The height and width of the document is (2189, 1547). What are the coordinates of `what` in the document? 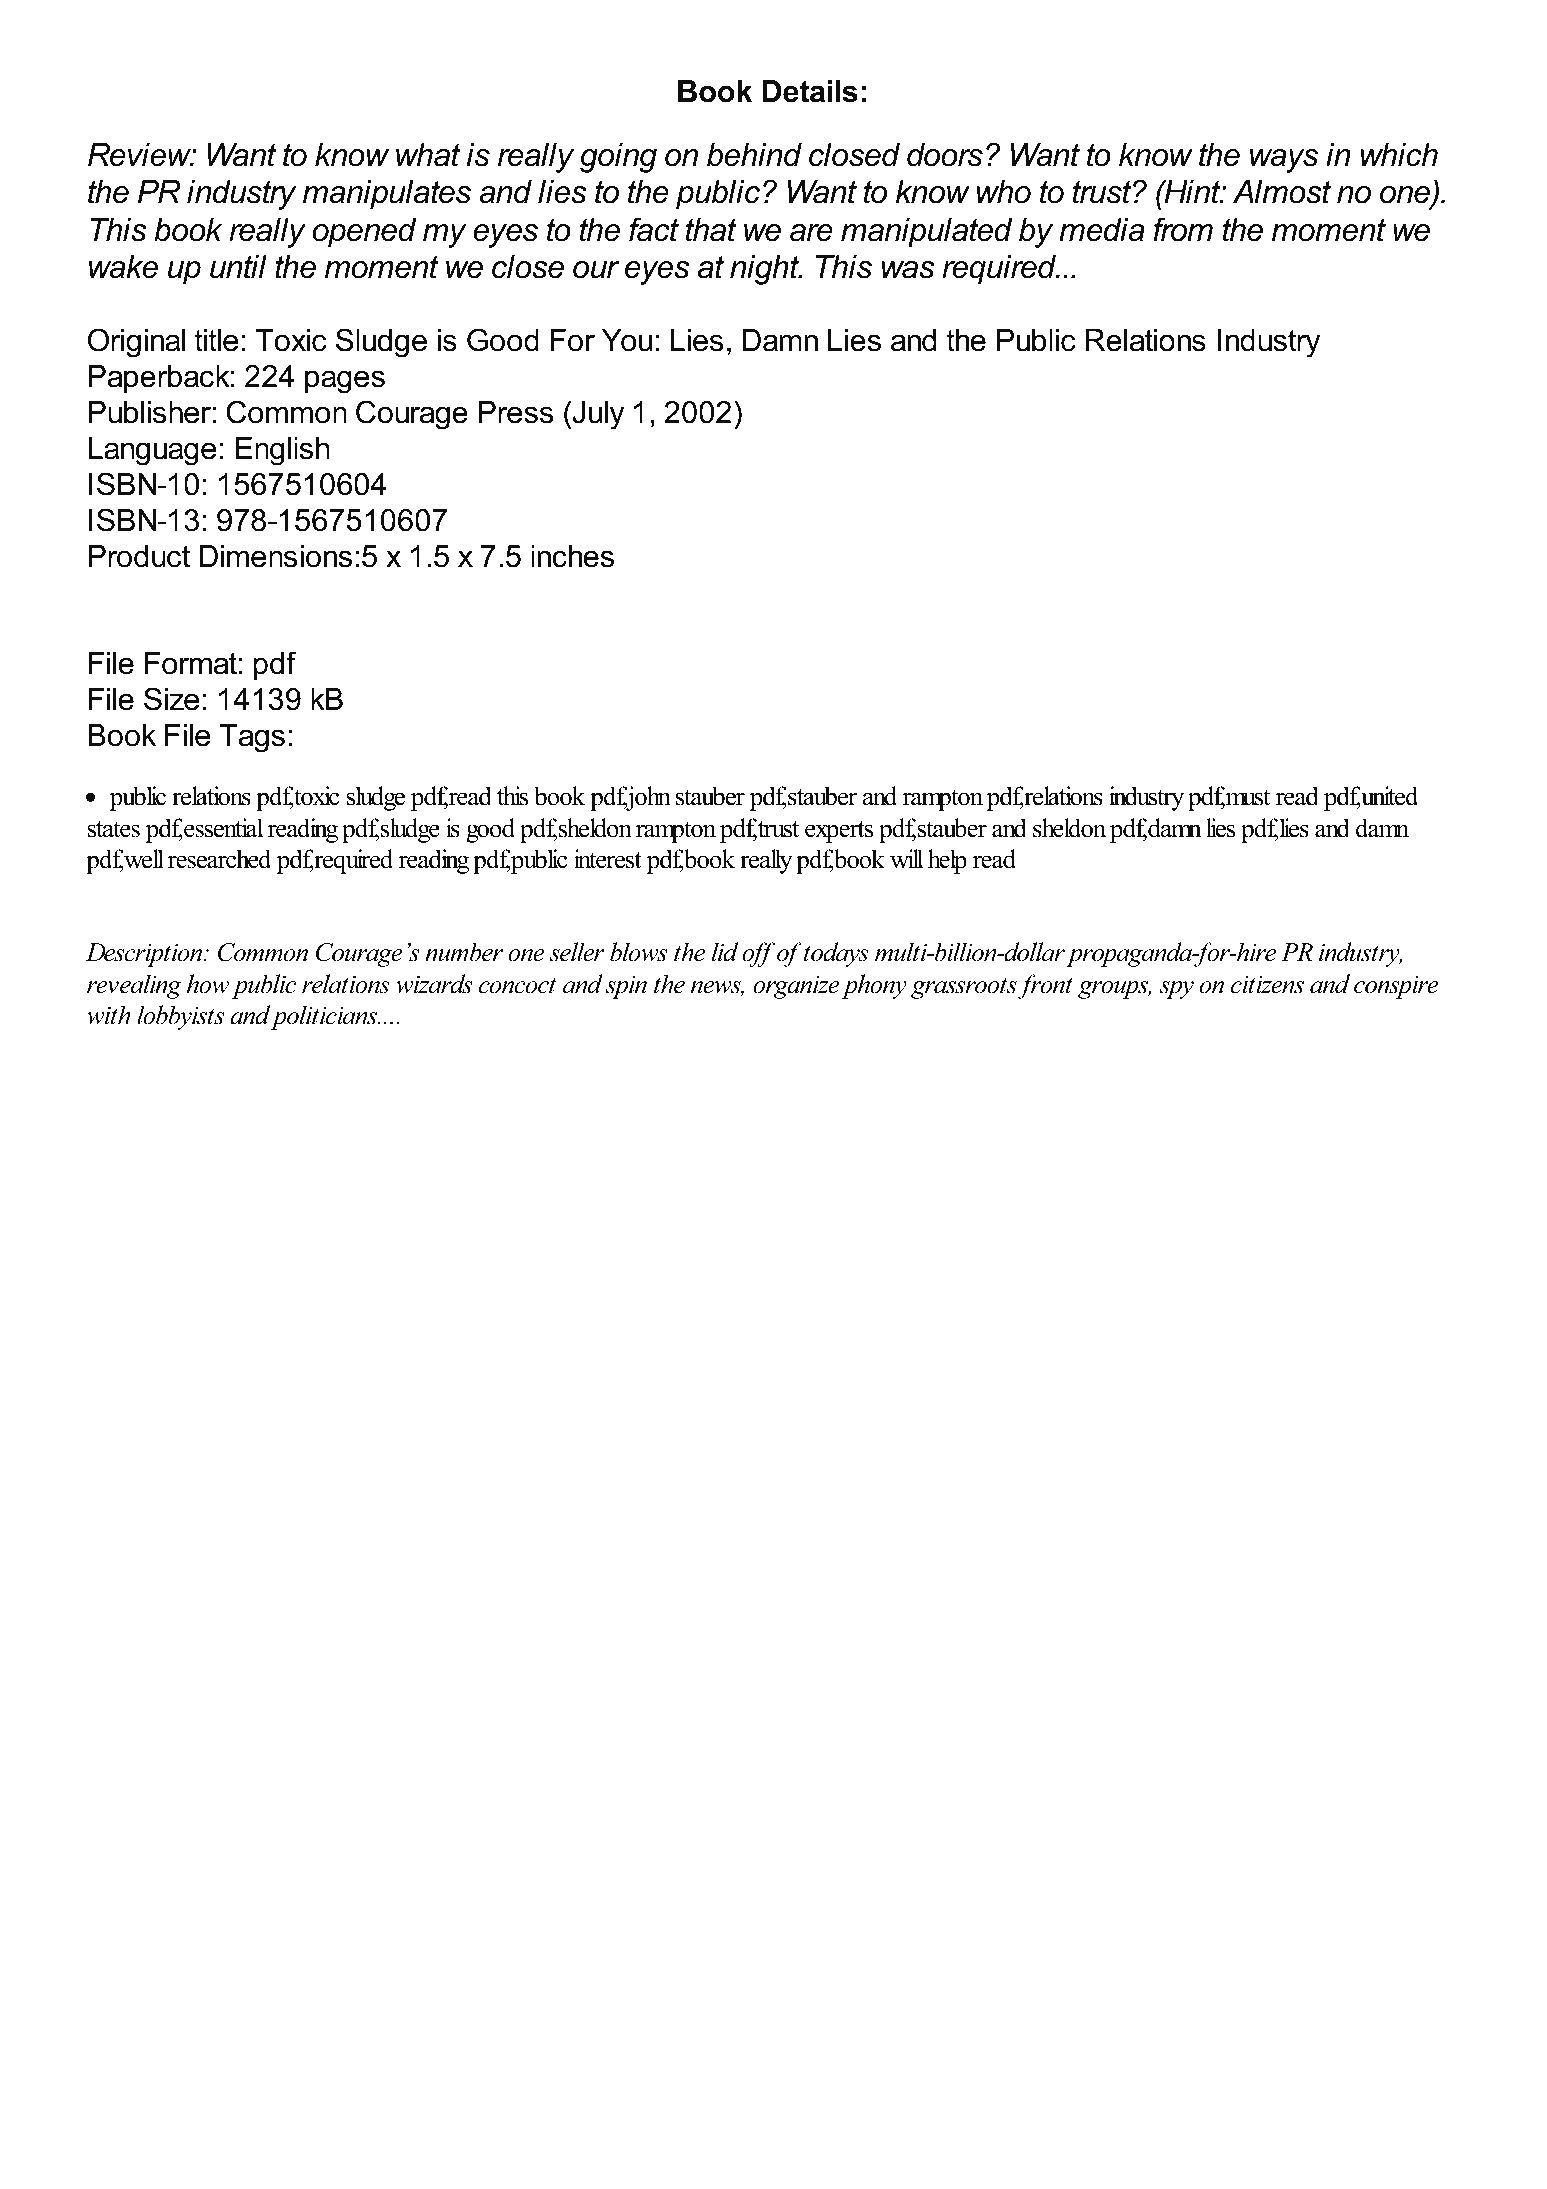 It's located at (428, 155).
